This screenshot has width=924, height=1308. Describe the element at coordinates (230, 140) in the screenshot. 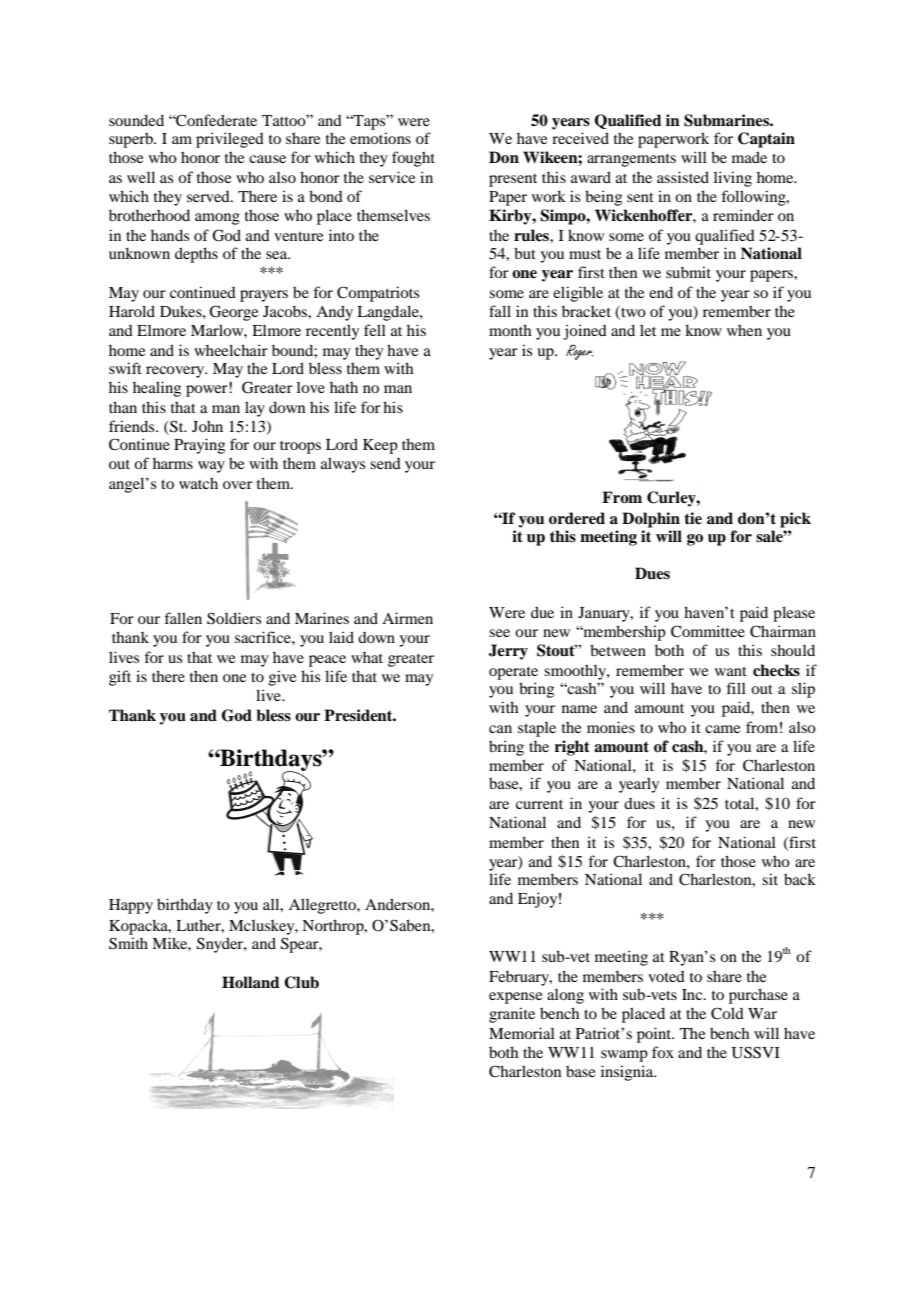

I see `privileged` at that location.
